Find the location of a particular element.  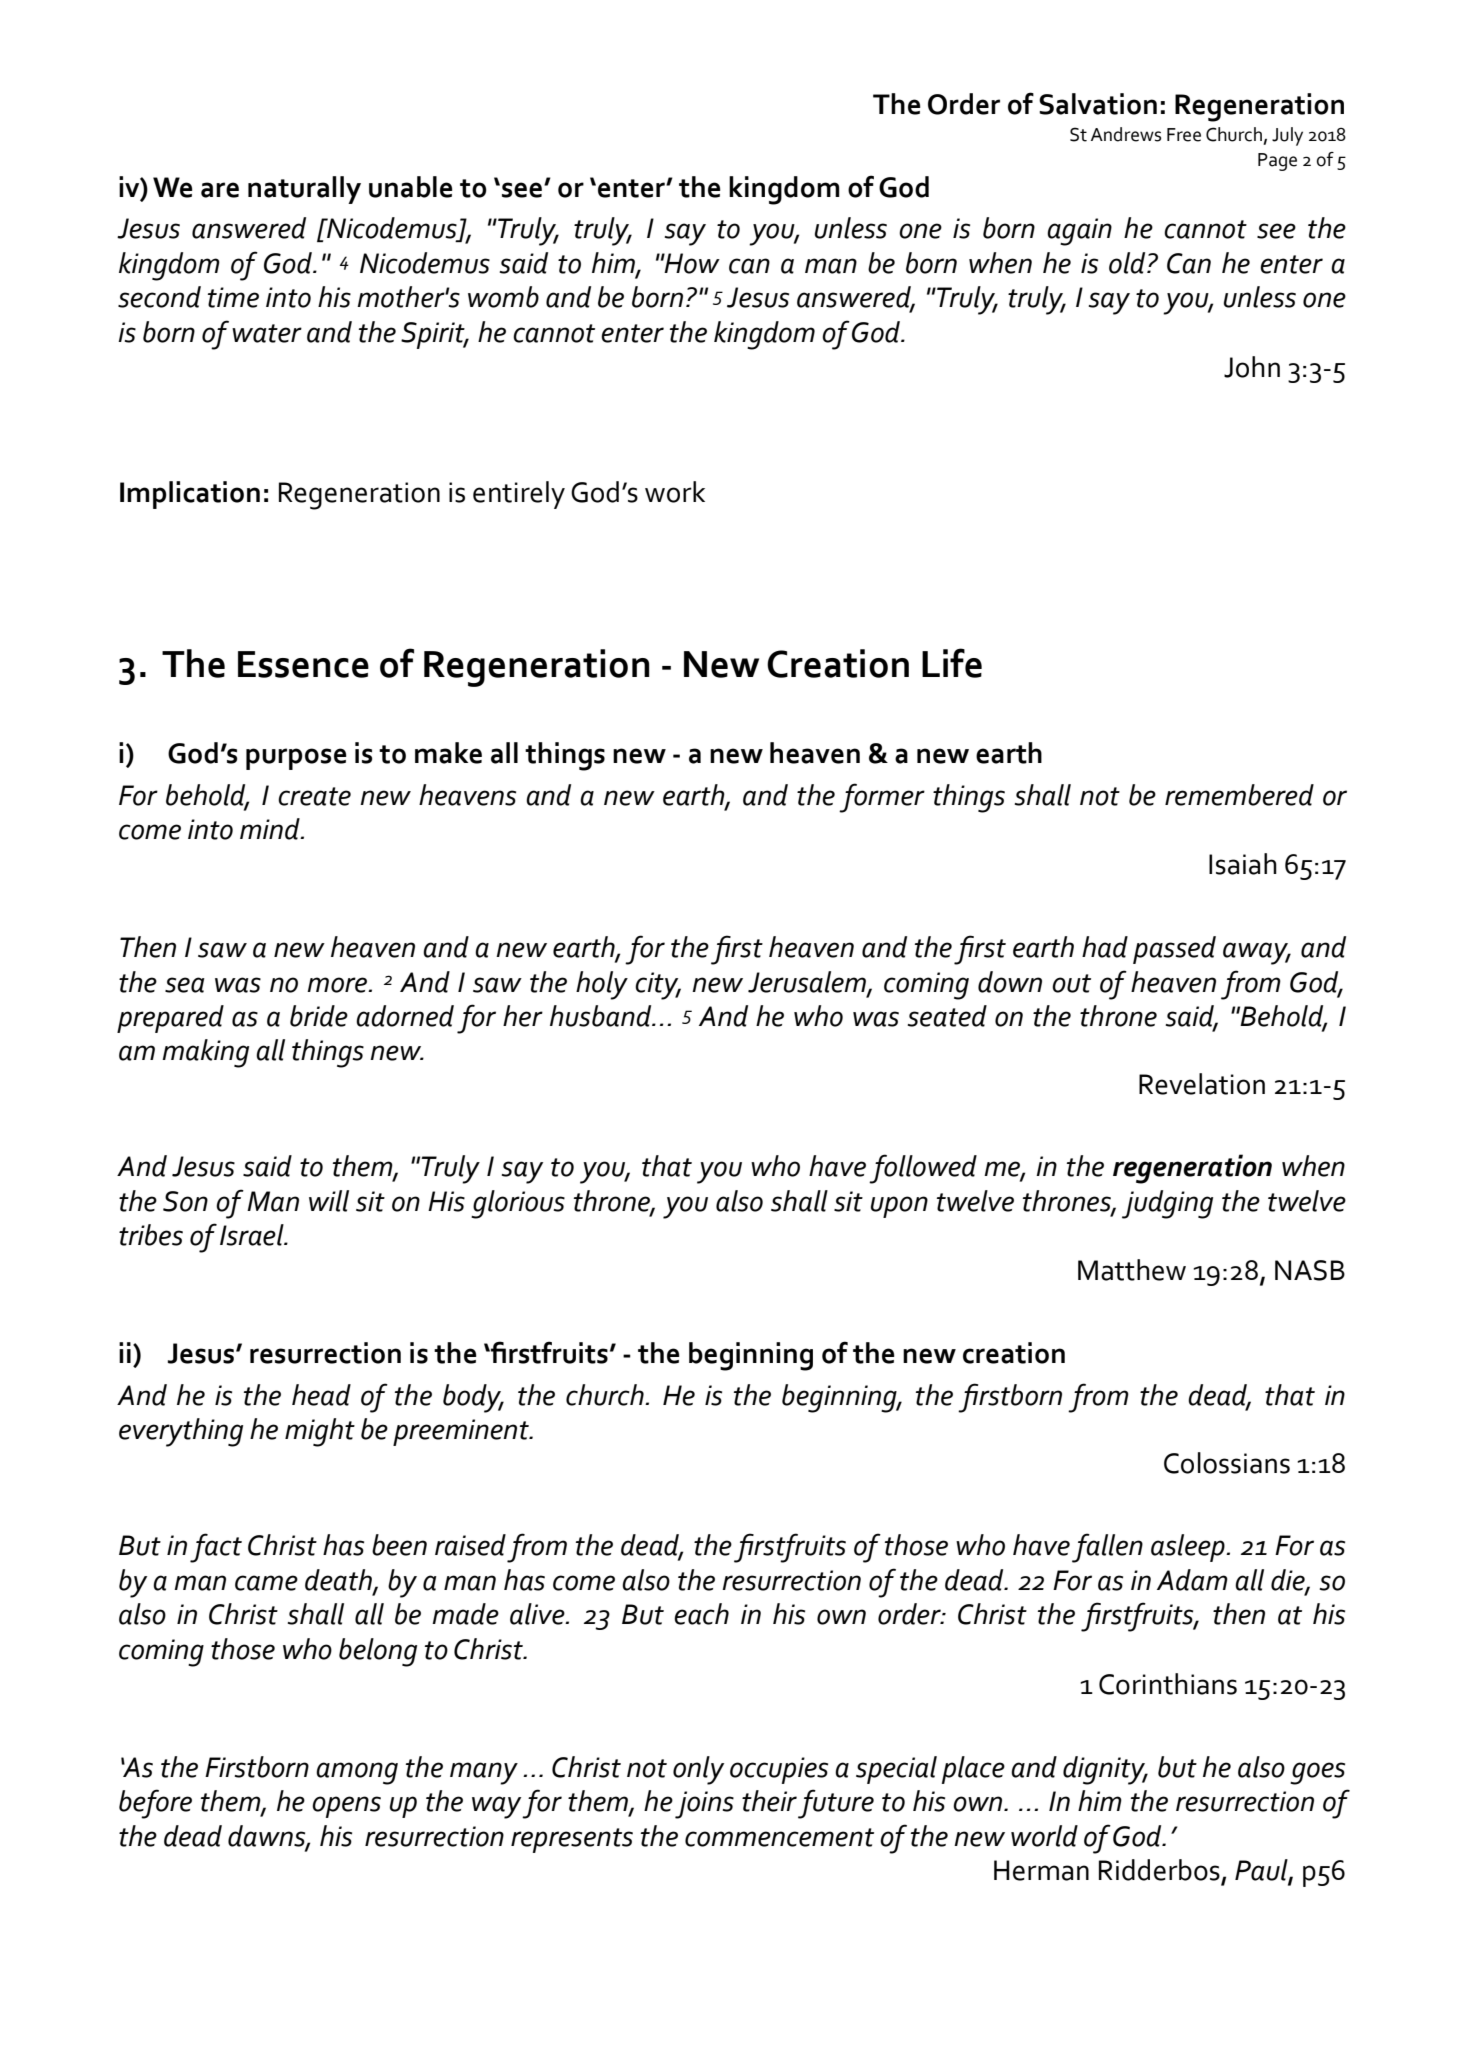

Israel is located at coordinates (253, 1235).
